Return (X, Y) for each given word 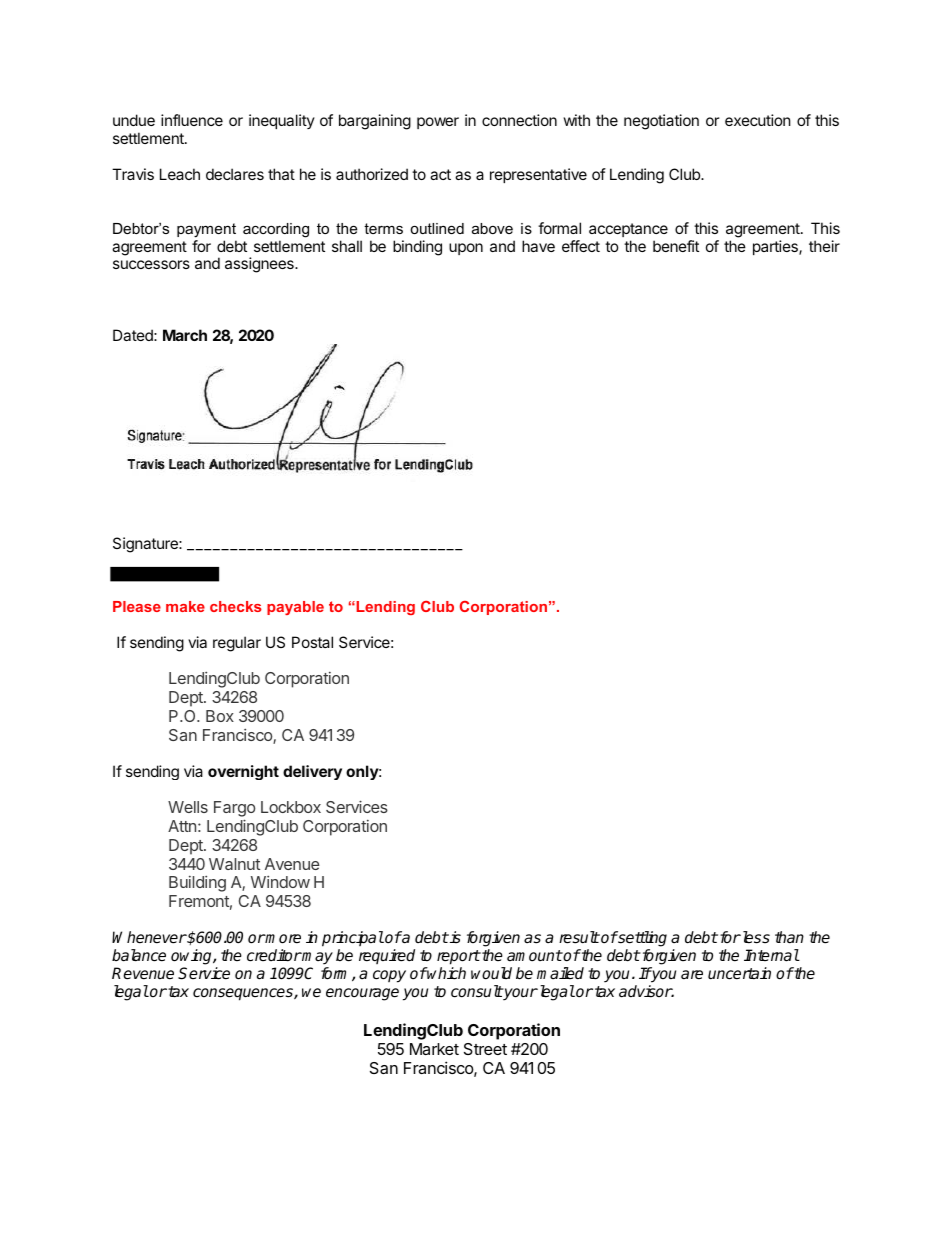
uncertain (739, 973)
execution (758, 120)
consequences (244, 994)
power (438, 123)
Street (485, 1049)
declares (235, 174)
